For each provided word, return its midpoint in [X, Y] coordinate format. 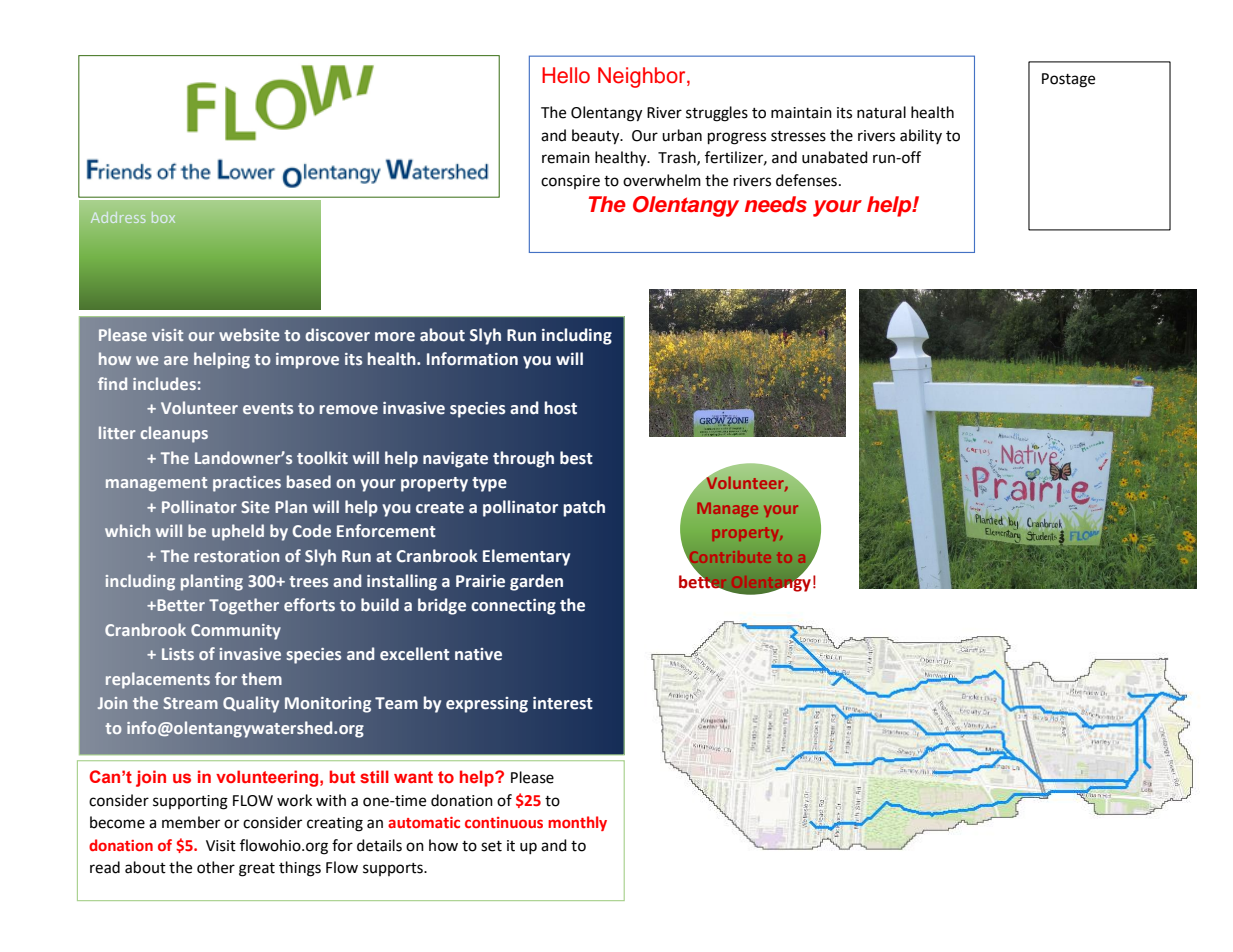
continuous [504, 822]
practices [247, 484]
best [576, 458]
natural [881, 112]
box [163, 217]
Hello [566, 75]
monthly [577, 823]
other [216, 867]
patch [584, 508]
